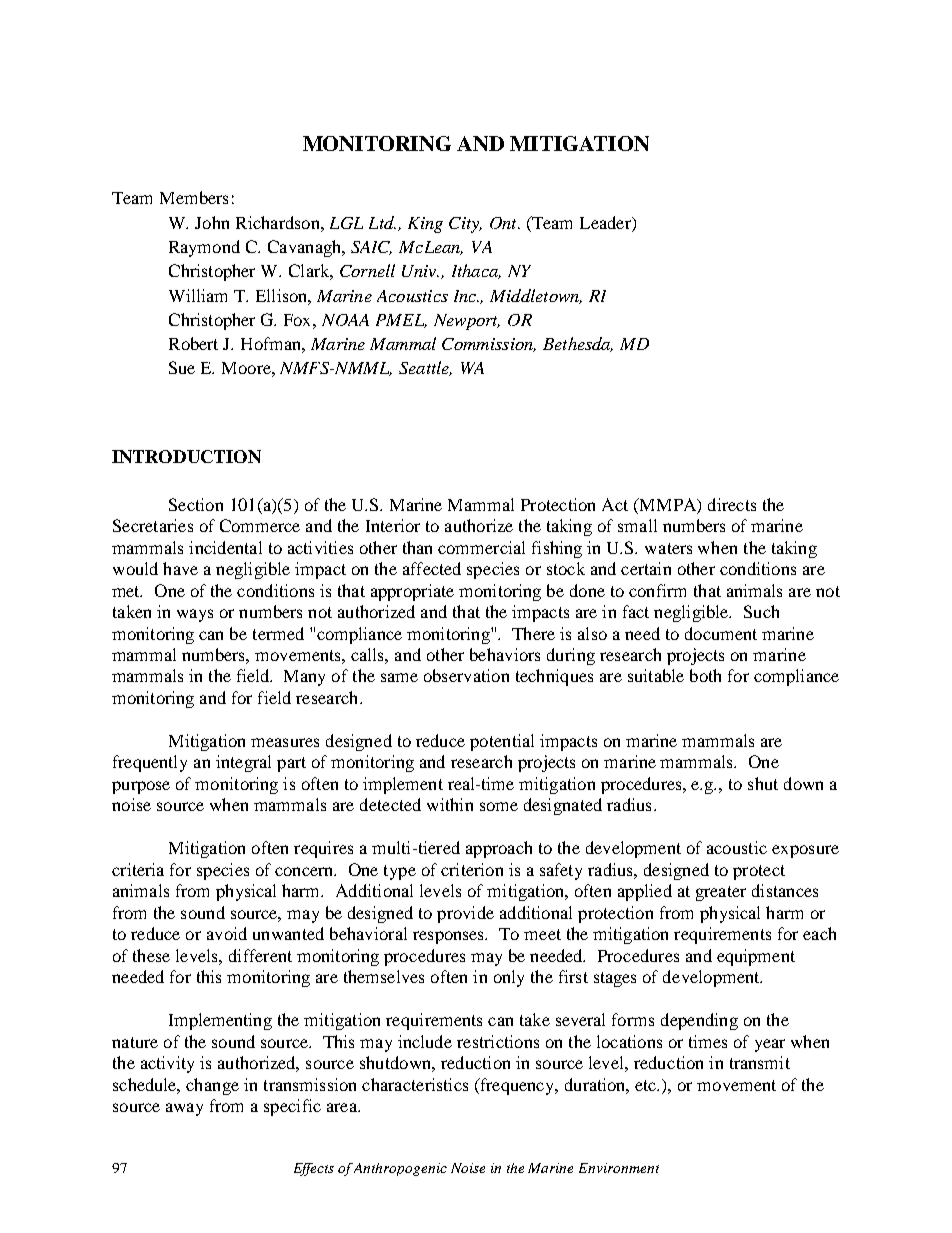 This page has width=952, height=1233. I want to click on criteria, so click(138, 869).
